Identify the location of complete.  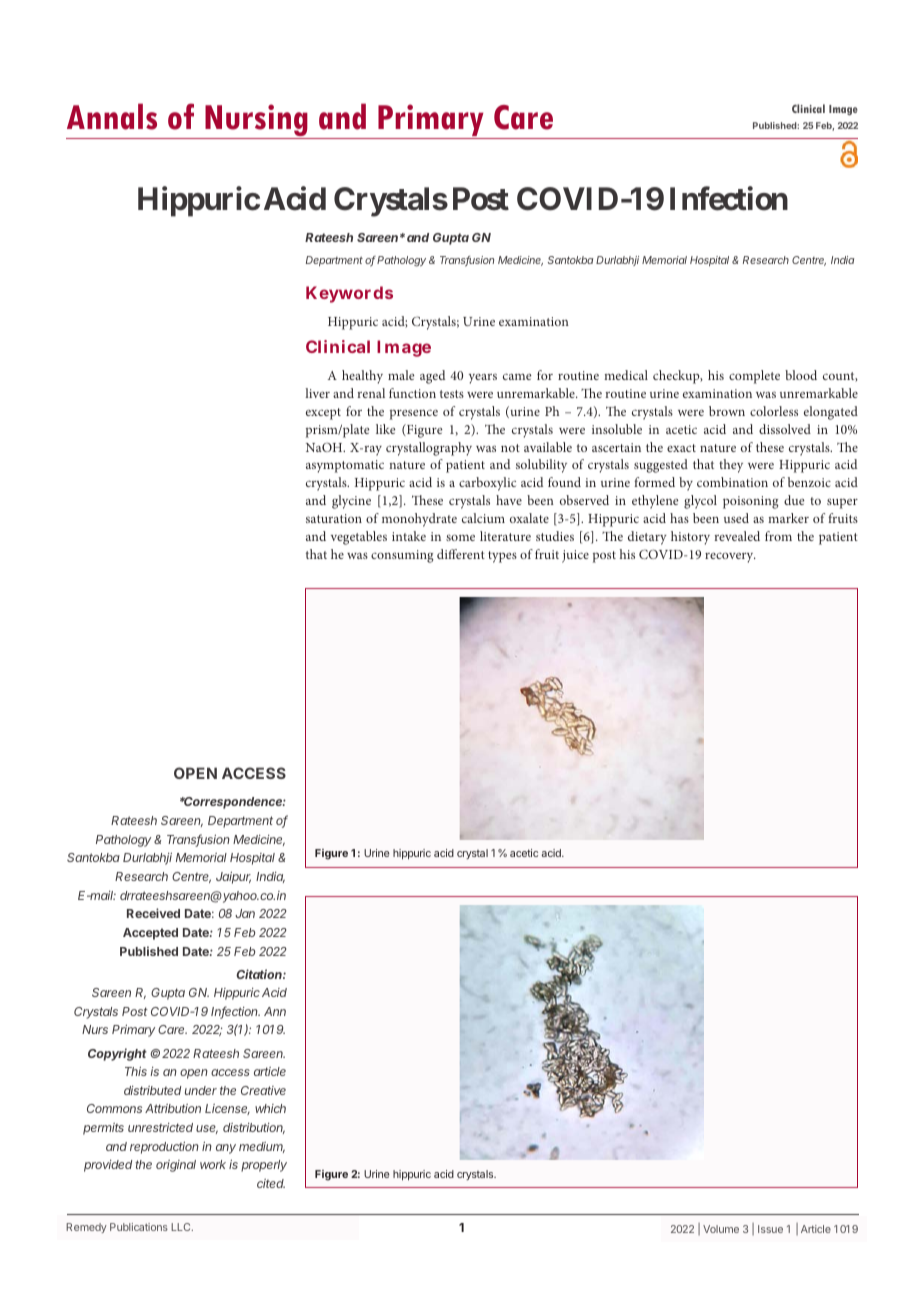
(754, 377).
